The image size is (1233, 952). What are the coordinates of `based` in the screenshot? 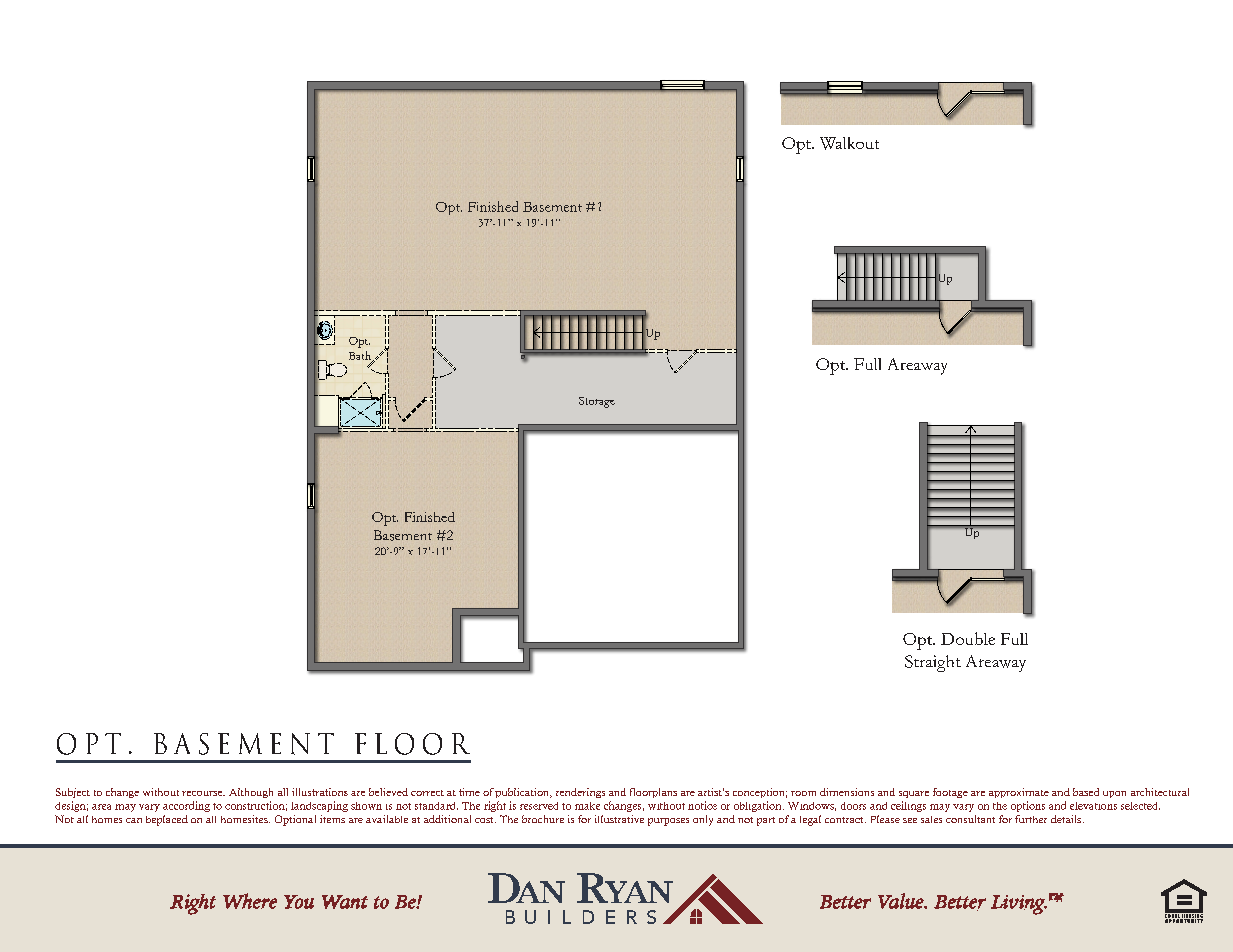 It's located at (1086, 792).
